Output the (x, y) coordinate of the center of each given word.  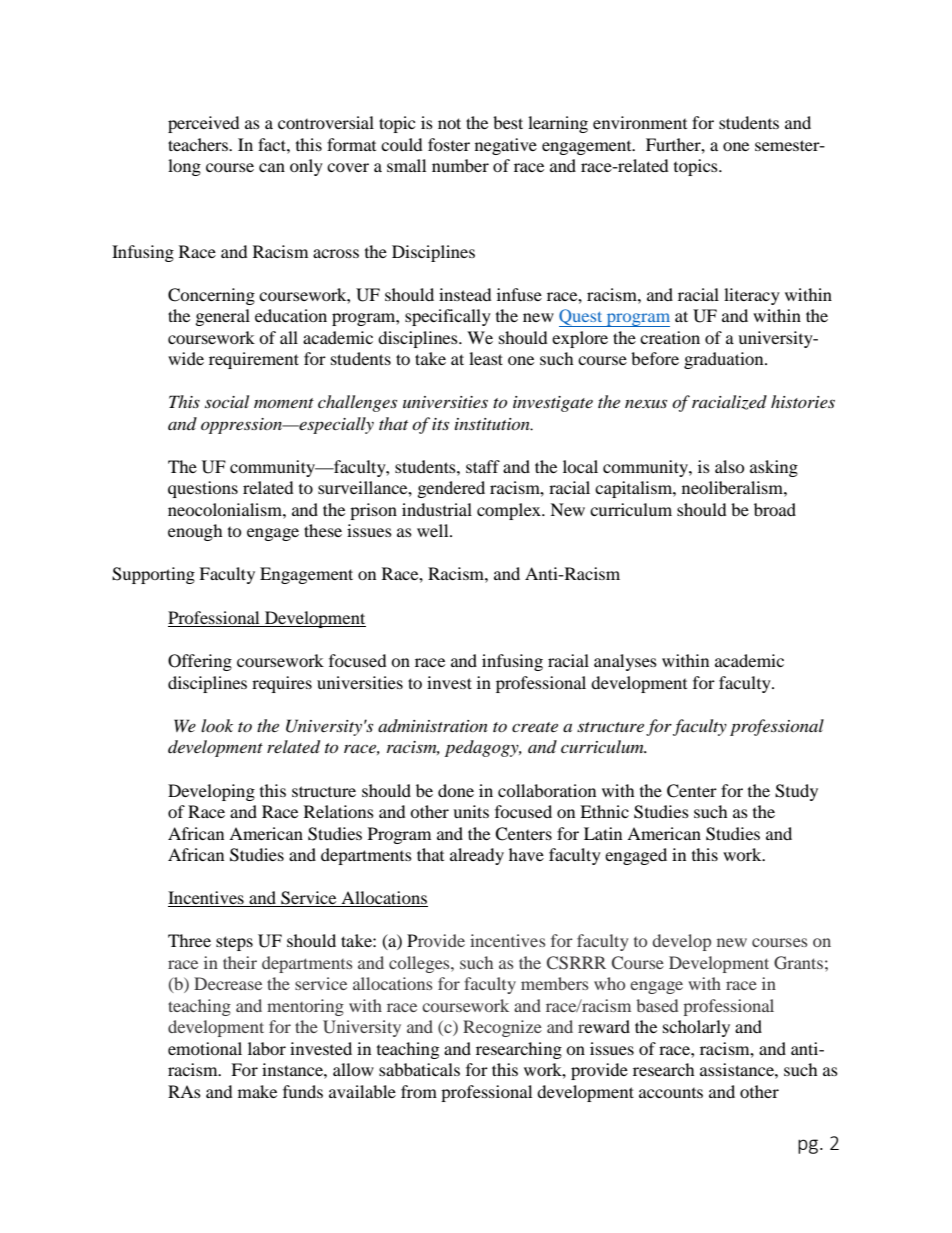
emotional (205, 1048)
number (460, 165)
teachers (199, 144)
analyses (625, 662)
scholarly (696, 1028)
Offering (200, 662)
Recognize (502, 1028)
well (434, 530)
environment (640, 122)
